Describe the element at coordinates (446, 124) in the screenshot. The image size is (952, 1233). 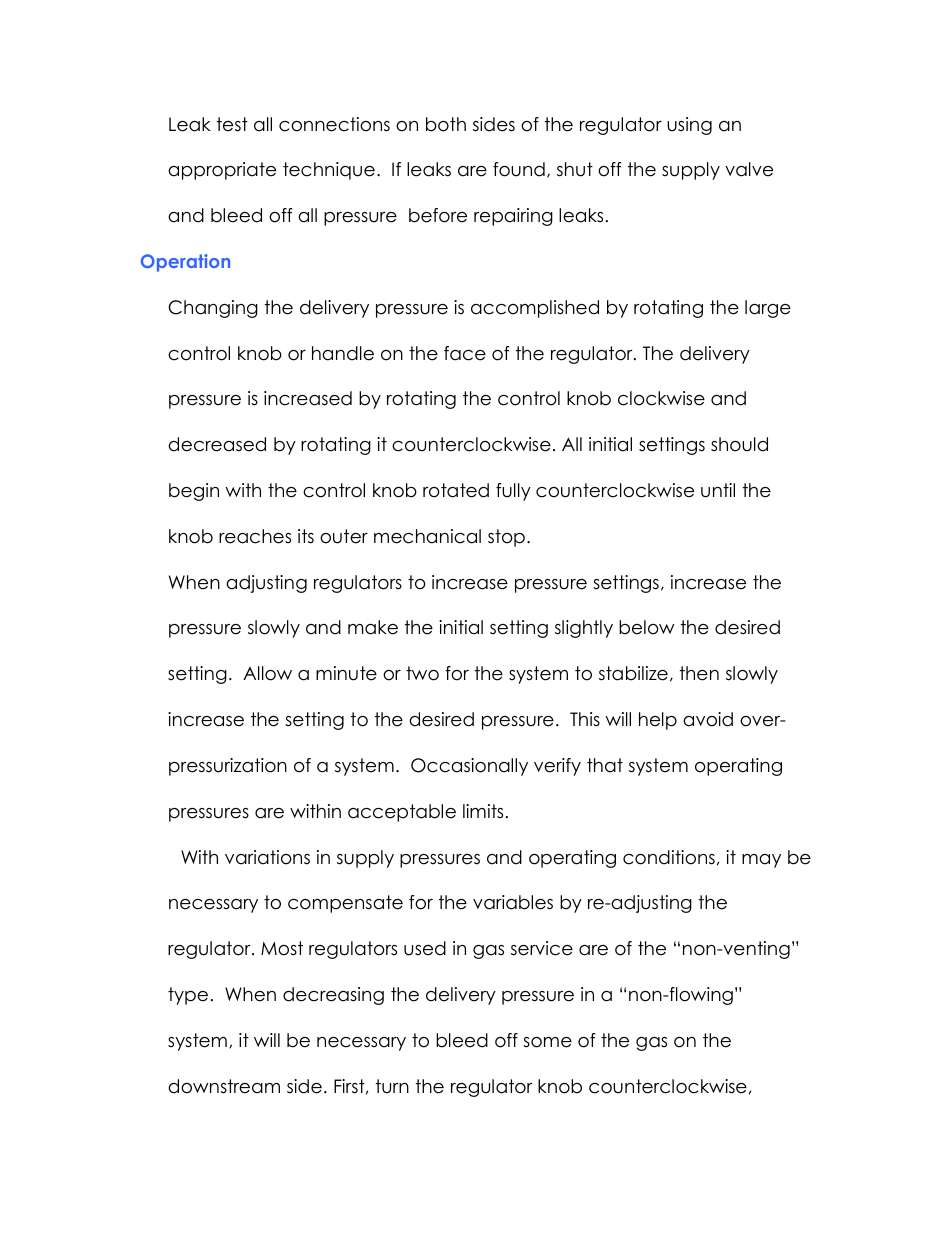
I see `both` at that location.
